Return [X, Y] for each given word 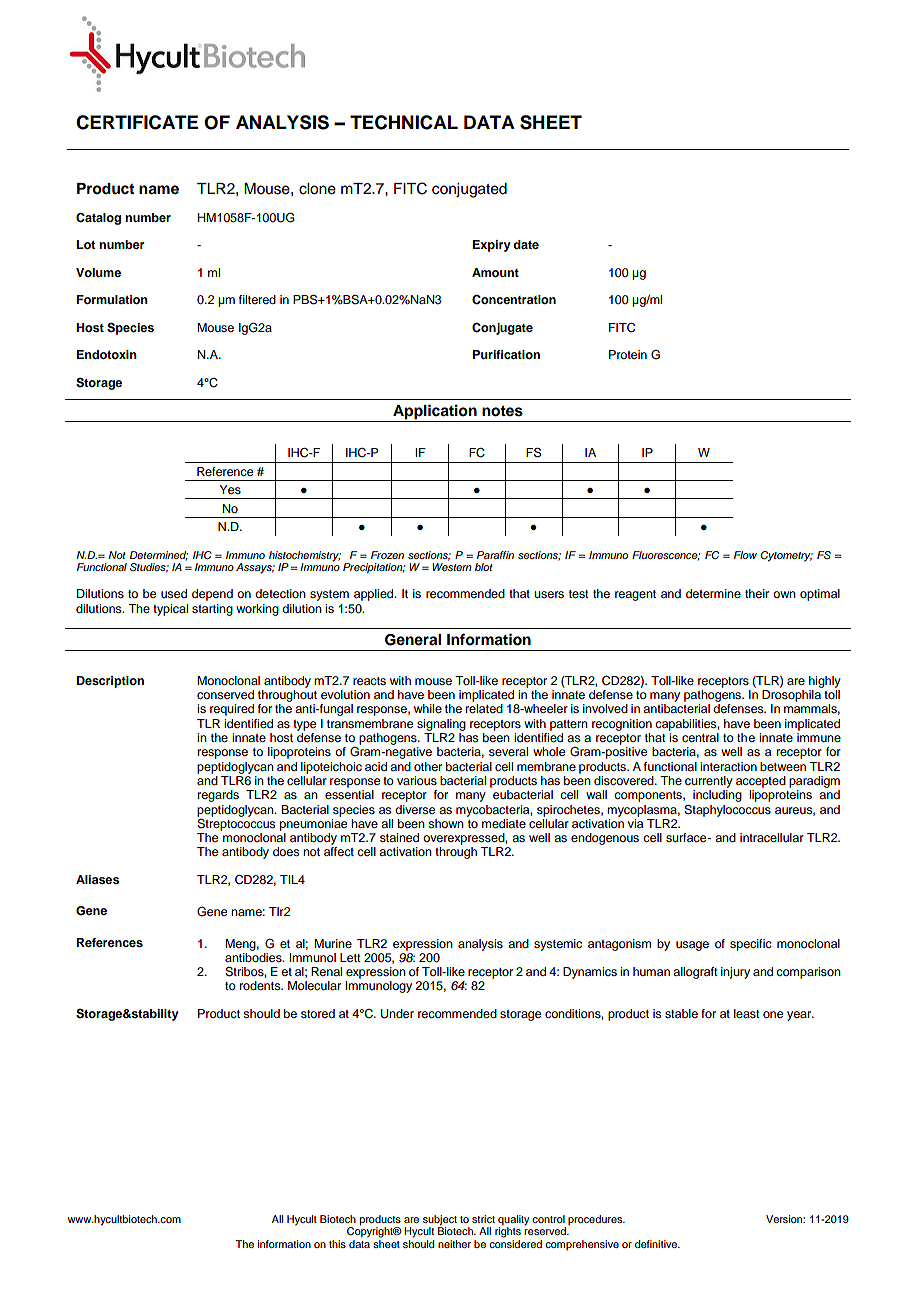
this [337, 1244]
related [484, 708]
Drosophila [791, 696]
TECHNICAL [404, 122]
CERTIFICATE [137, 122]
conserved [225, 694]
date [526, 244]
